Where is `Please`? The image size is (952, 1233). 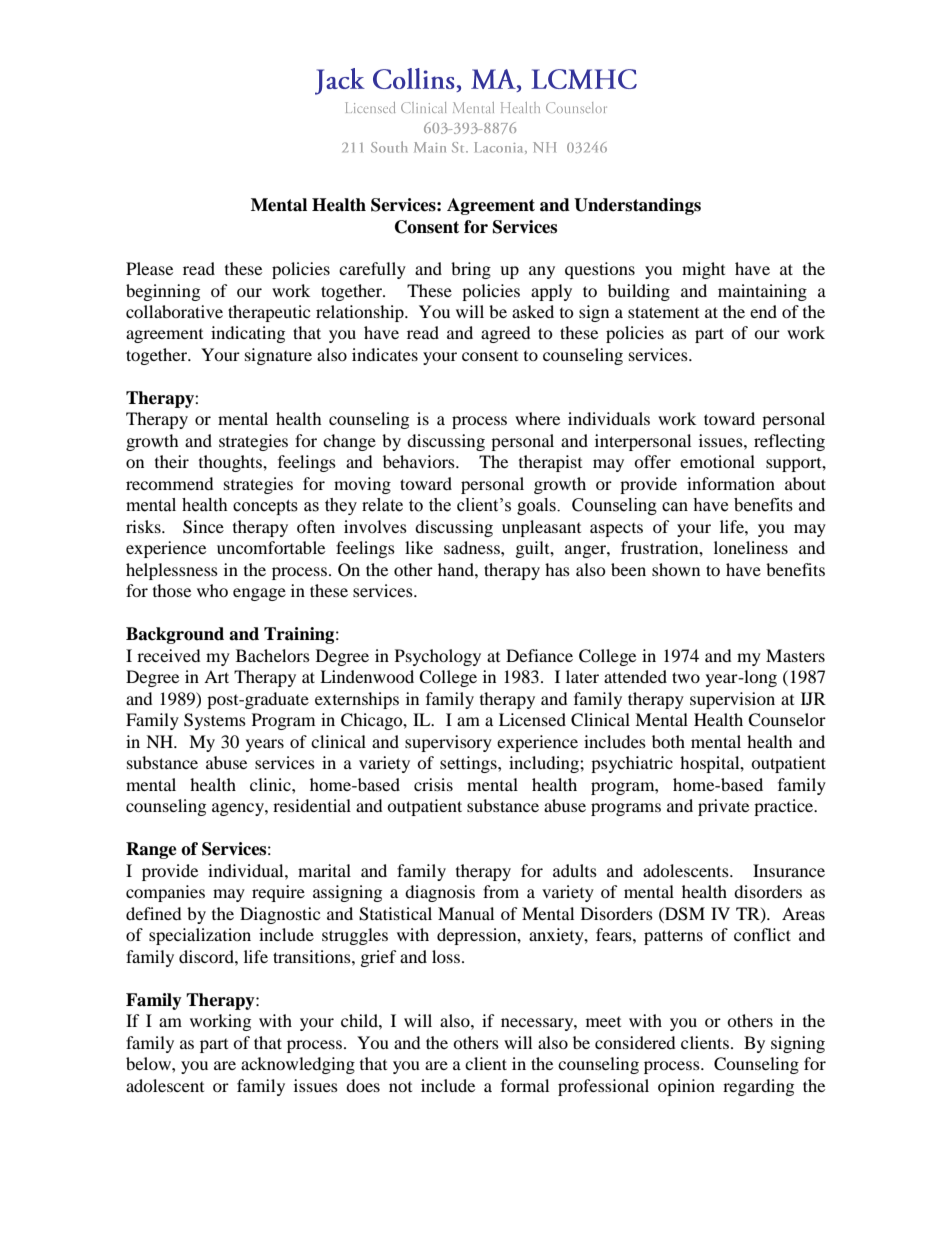
Please is located at coordinates (149, 268).
